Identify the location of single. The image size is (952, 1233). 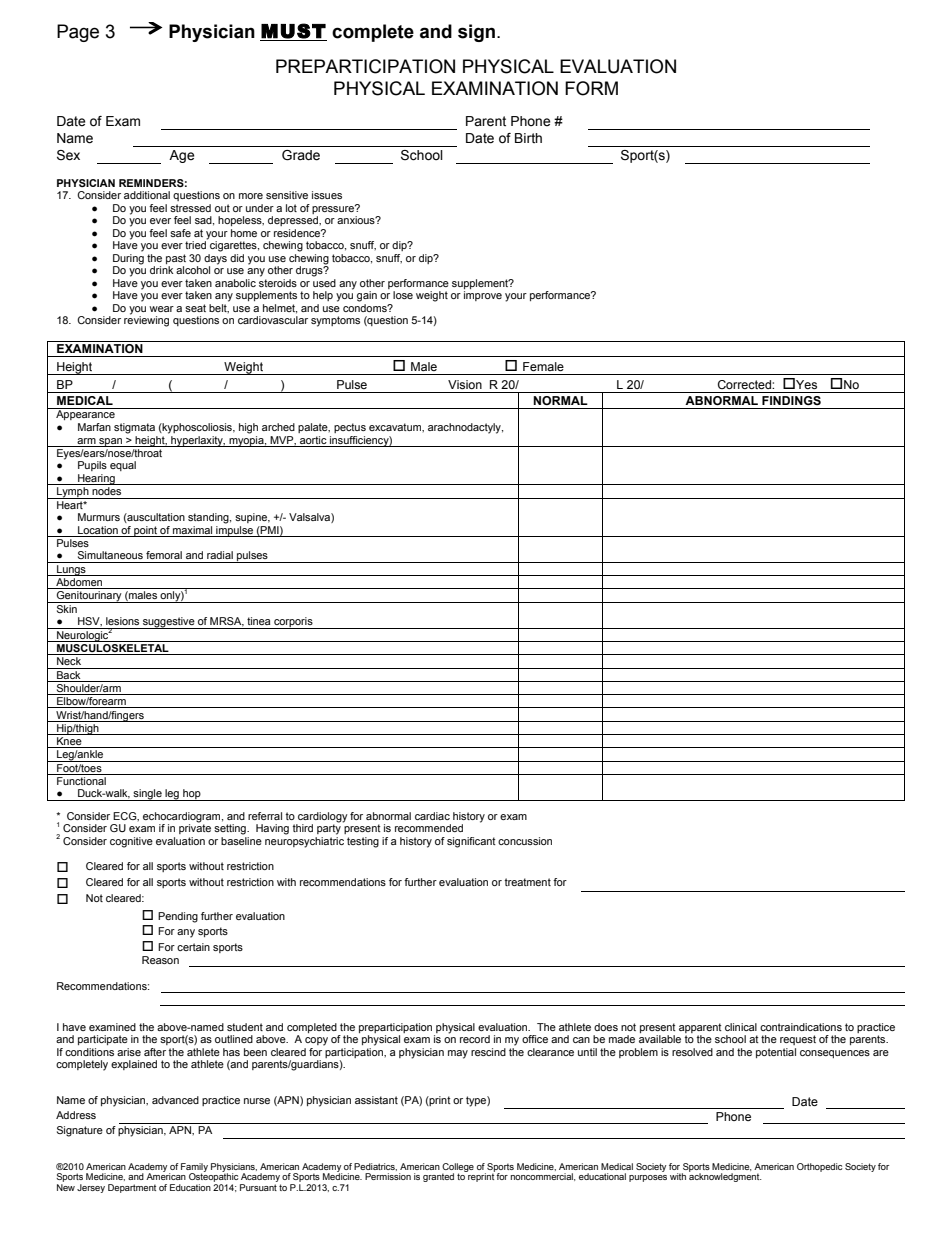
(148, 795).
